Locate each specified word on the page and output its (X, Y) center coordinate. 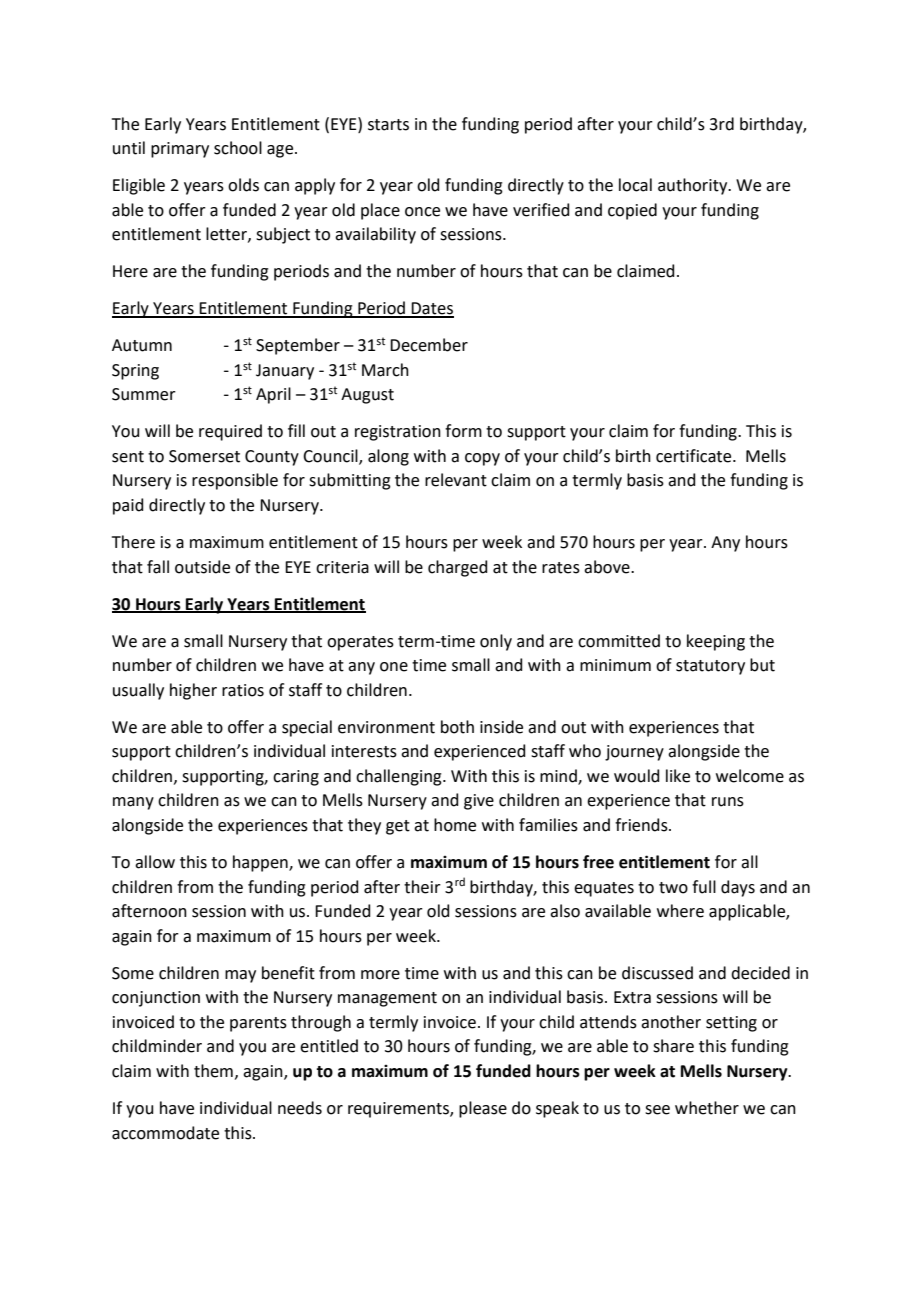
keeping (716, 642)
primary (180, 150)
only (496, 642)
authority (694, 186)
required (230, 432)
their (422, 887)
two (673, 888)
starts (388, 125)
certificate (695, 456)
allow (155, 862)
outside (202, 567)
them (213, 1071)
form (463, 431)
